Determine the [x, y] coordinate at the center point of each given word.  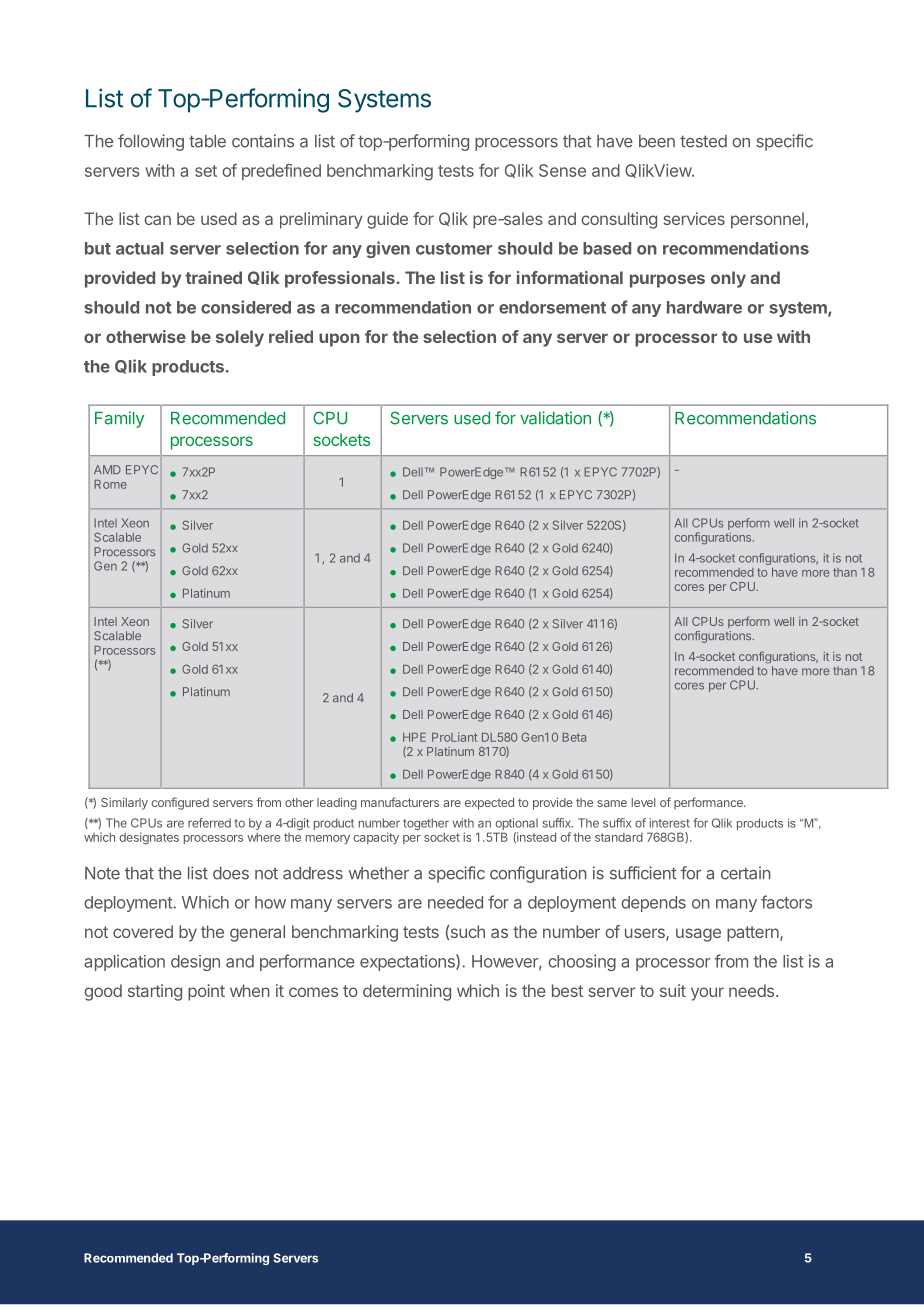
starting [155, 992]
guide [387, 220]
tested [703, 141]
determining [407, 992]
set [206, 171]
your [707, 994]
